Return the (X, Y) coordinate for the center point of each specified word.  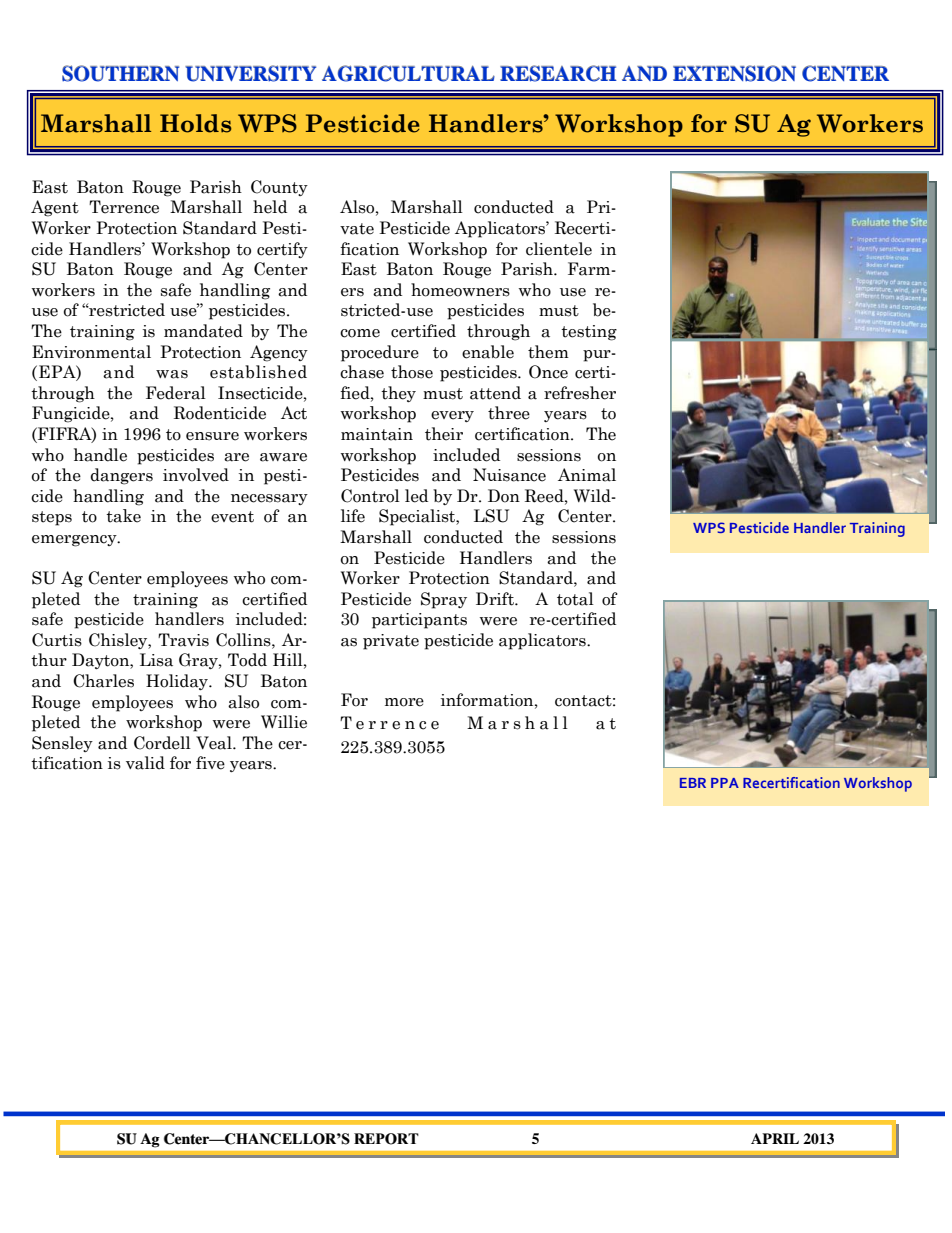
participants (419, 621)
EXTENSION (734, 73)
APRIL (775, 1138)
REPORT (386, 1139)
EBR (693, 783)
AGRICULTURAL (408, 73)
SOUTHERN (120, 73)
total (575, 599)
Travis (183, 640)
